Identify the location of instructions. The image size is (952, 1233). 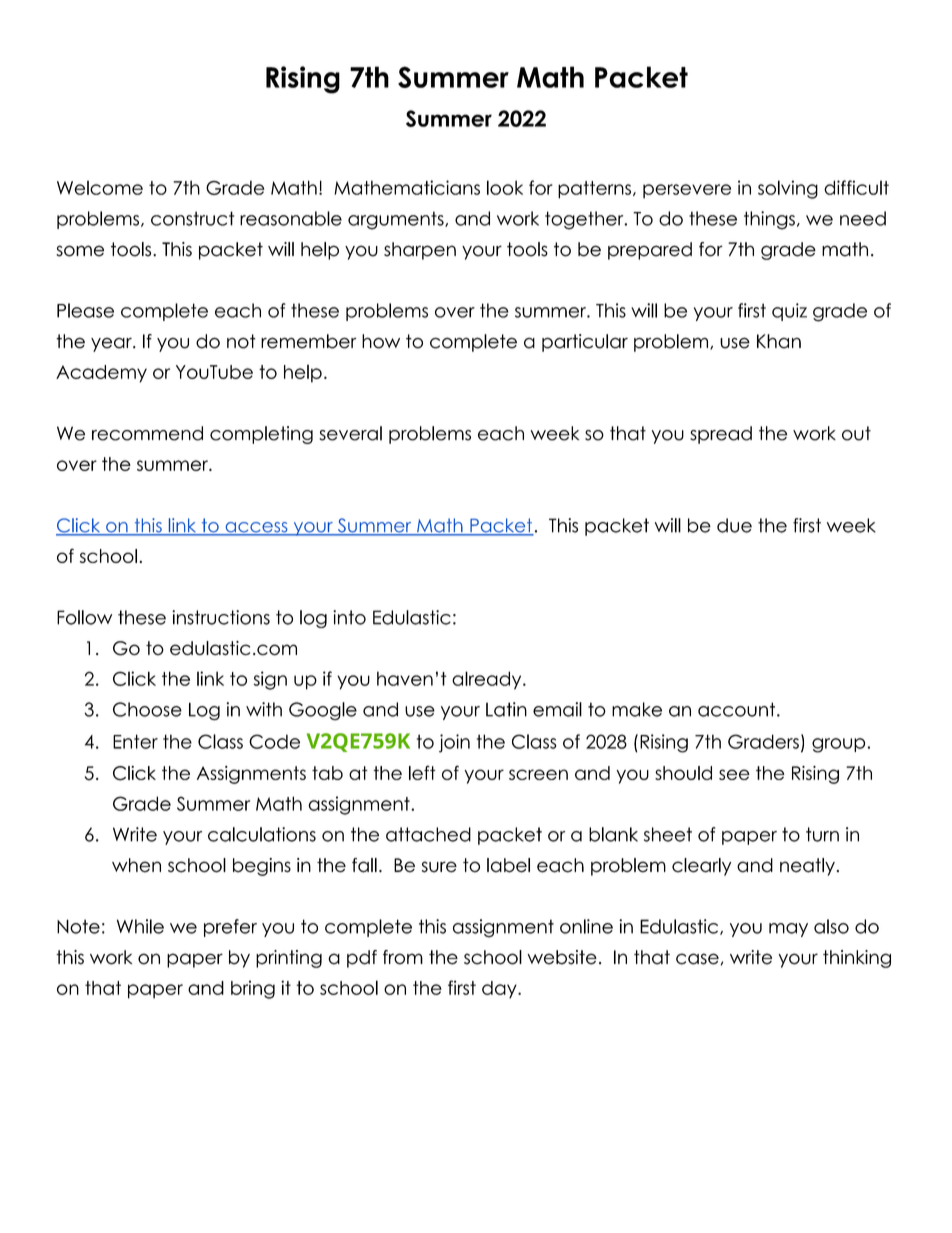
(221, 617).
